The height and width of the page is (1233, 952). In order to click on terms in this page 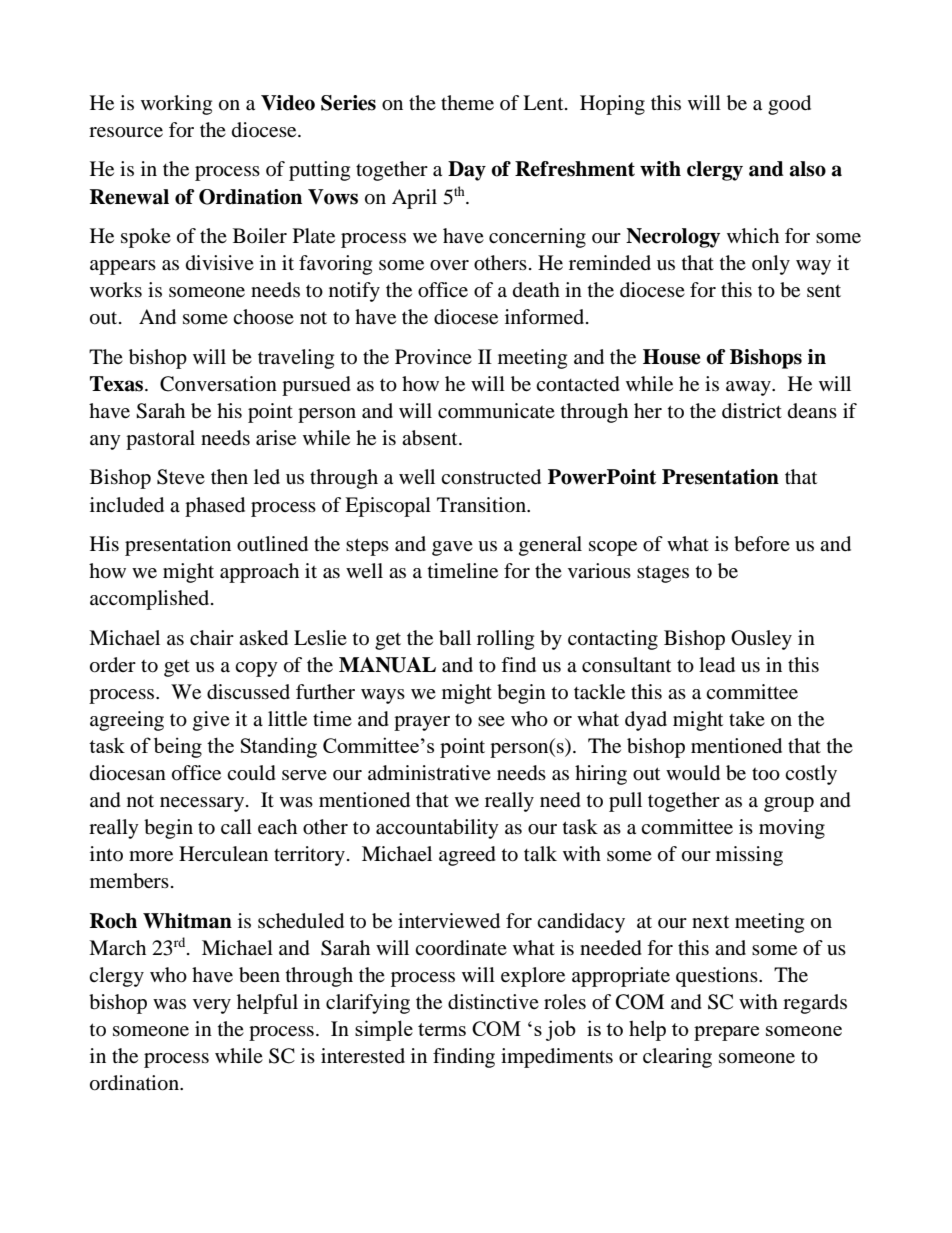, I will do `click(442, 1029)`.
